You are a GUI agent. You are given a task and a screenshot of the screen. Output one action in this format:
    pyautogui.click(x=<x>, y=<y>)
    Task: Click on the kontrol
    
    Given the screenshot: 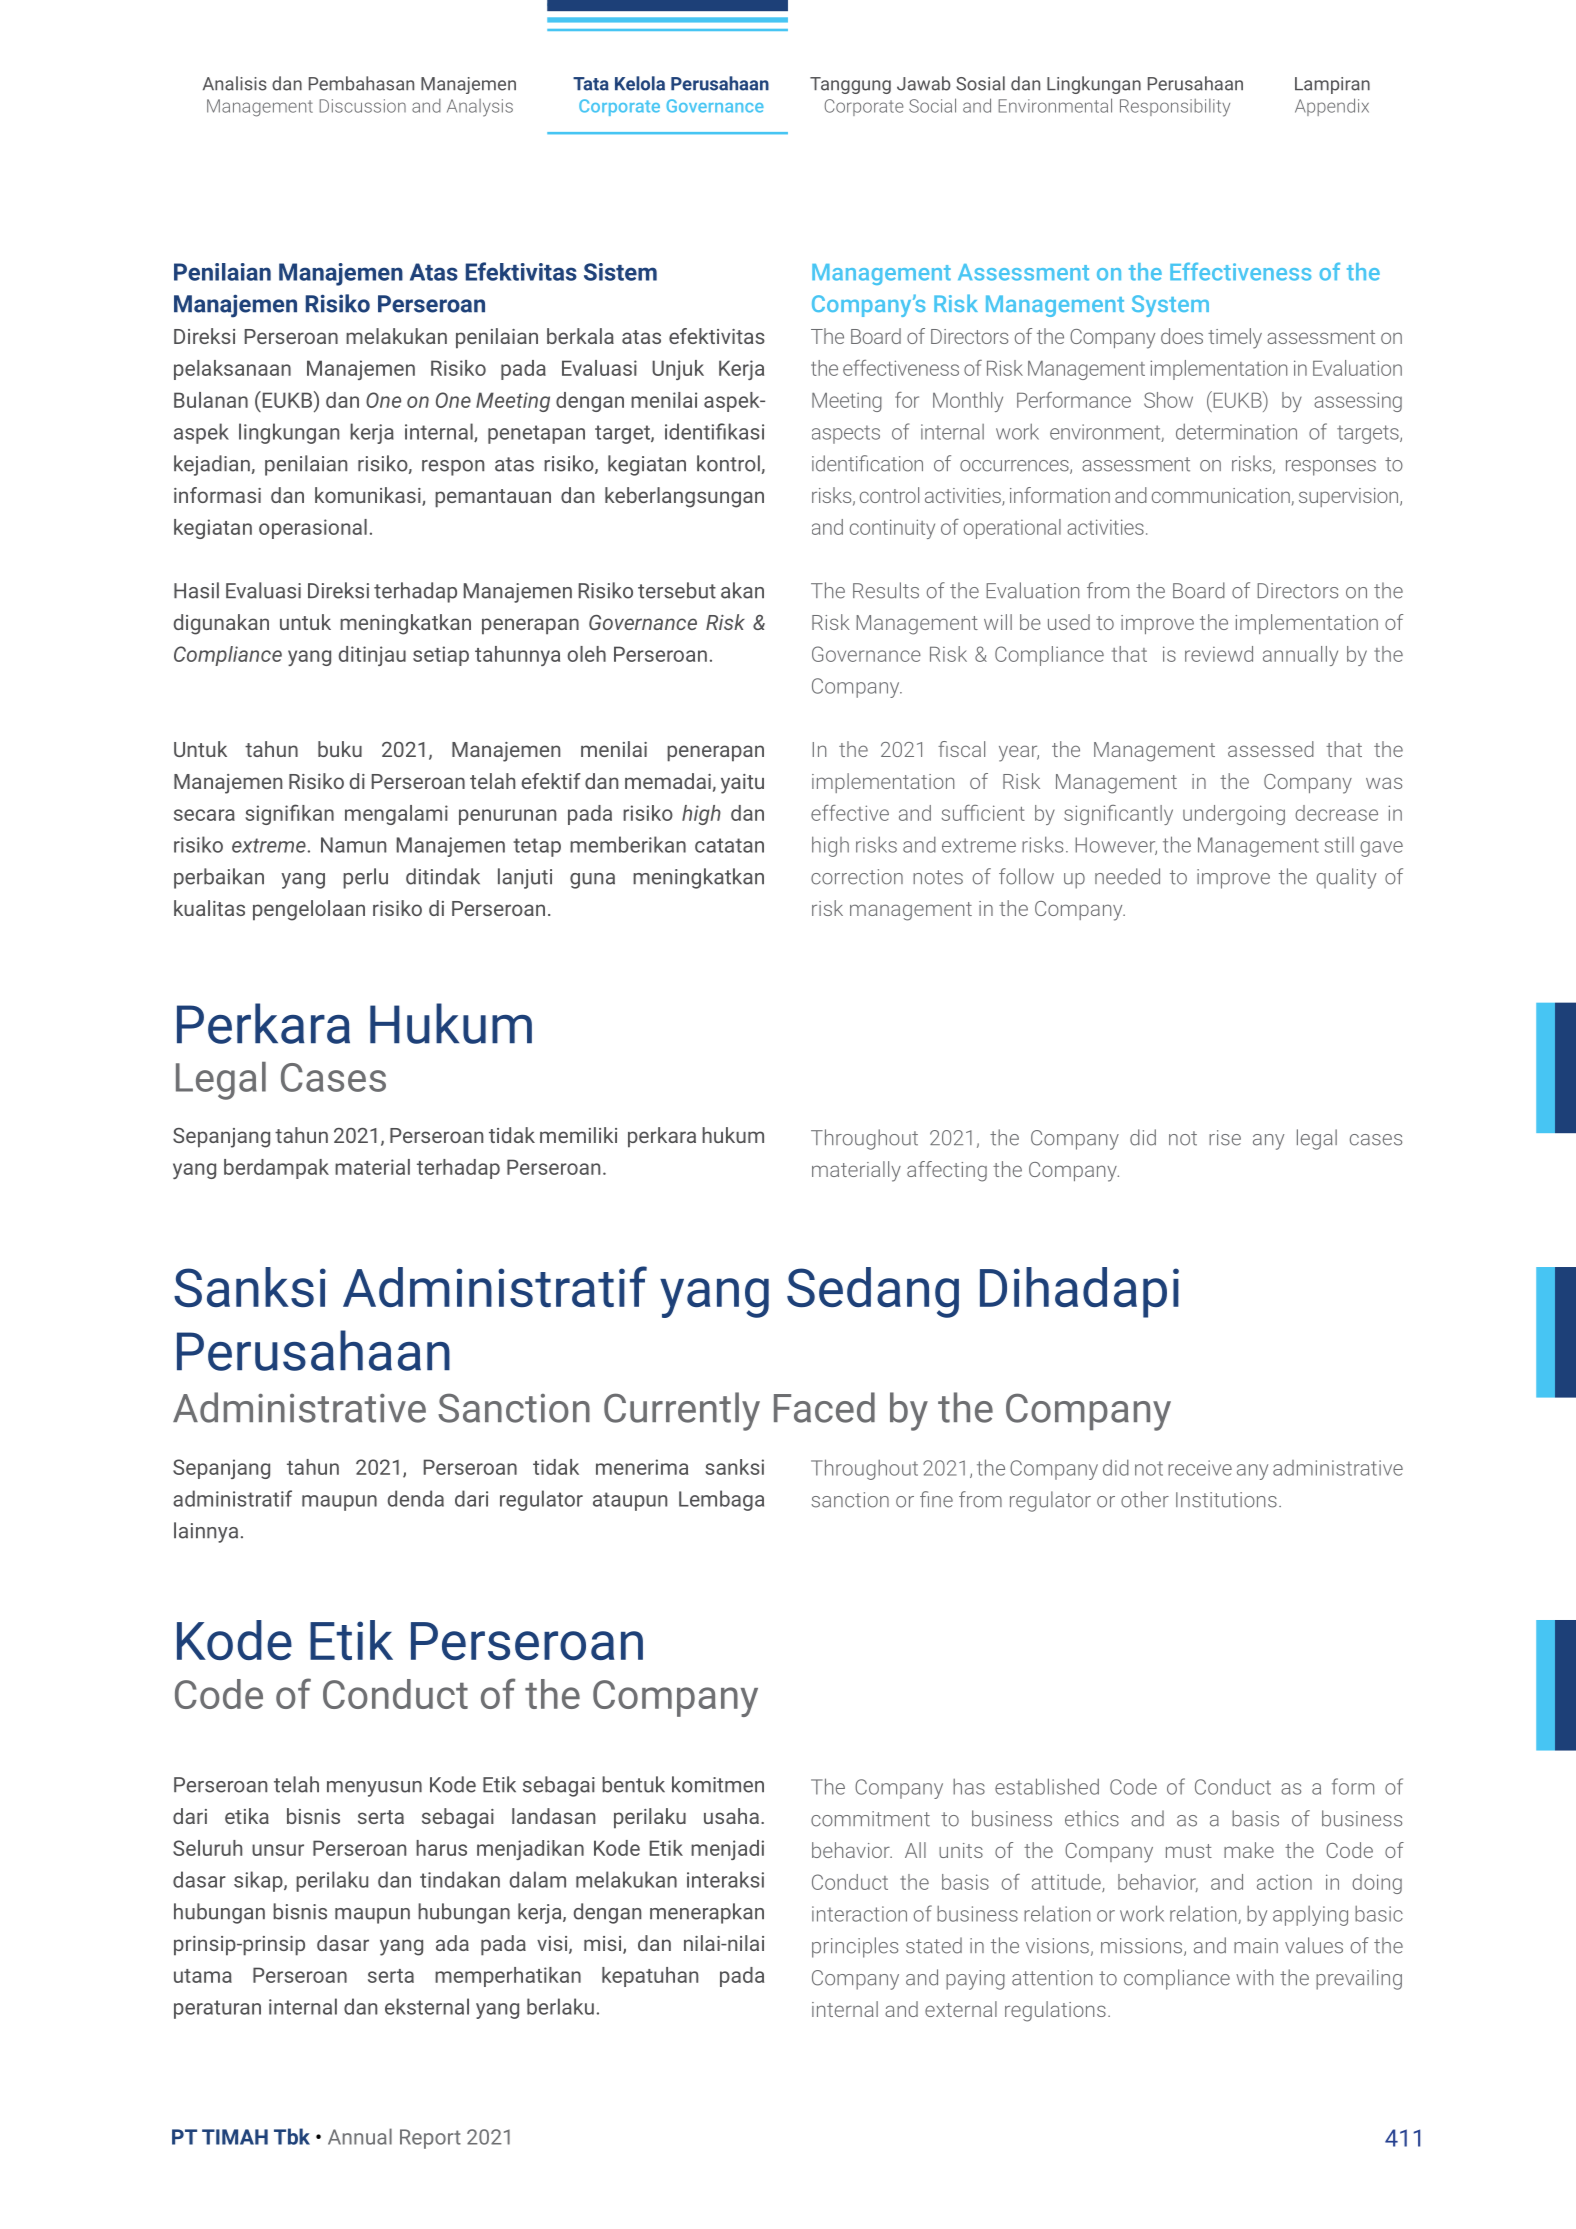 What is the action you would take?
    pyautogui.click(x=728, y=463)
